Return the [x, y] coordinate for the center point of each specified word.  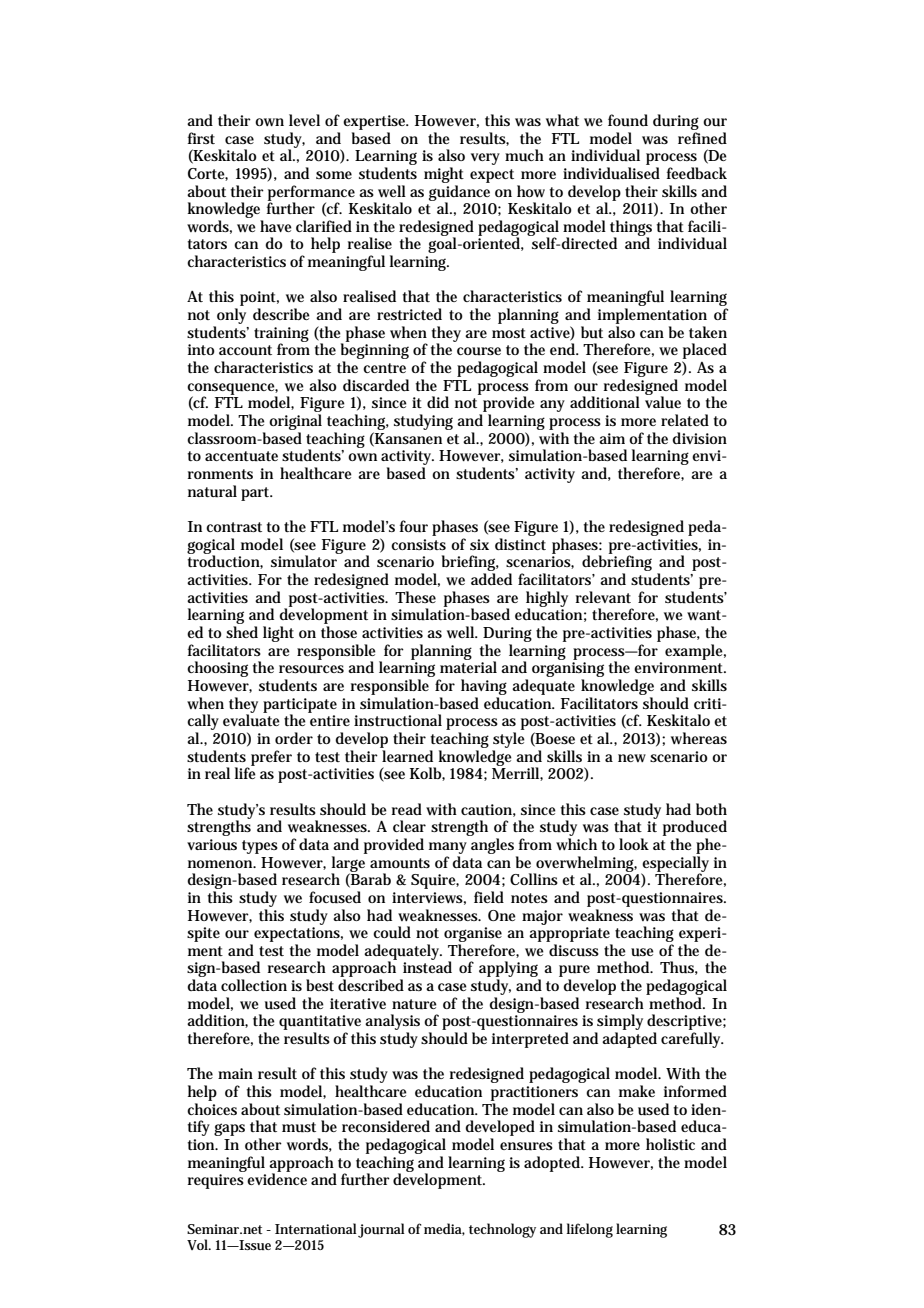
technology [502, 1230]
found [628, 120]
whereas [699, 738]
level [304, 120]
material [468, 666]
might [444, 175]
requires [216, 1181]
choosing [217, 669]
